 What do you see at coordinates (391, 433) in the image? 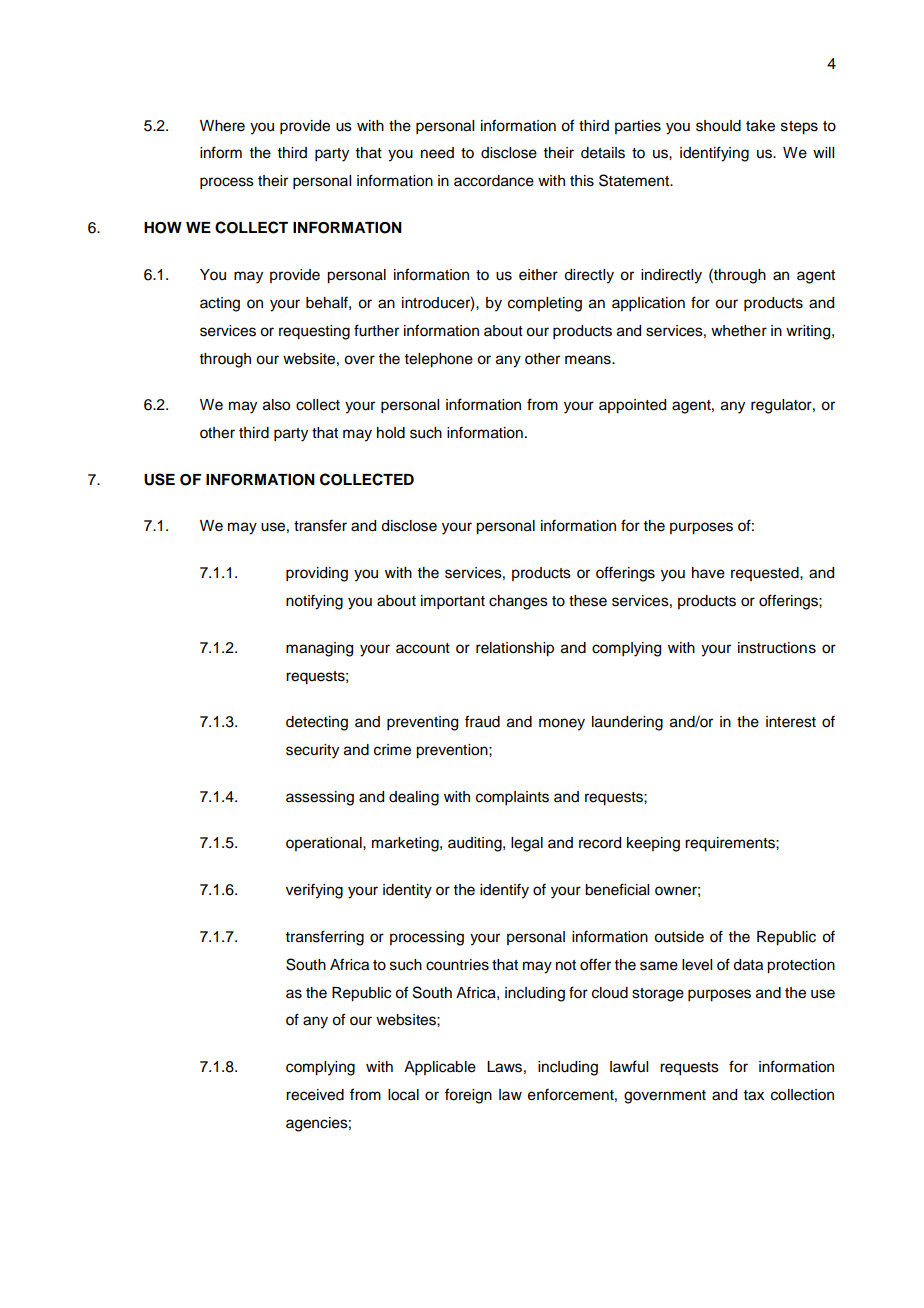
I see `hold` at bounding box center [391, 433].
